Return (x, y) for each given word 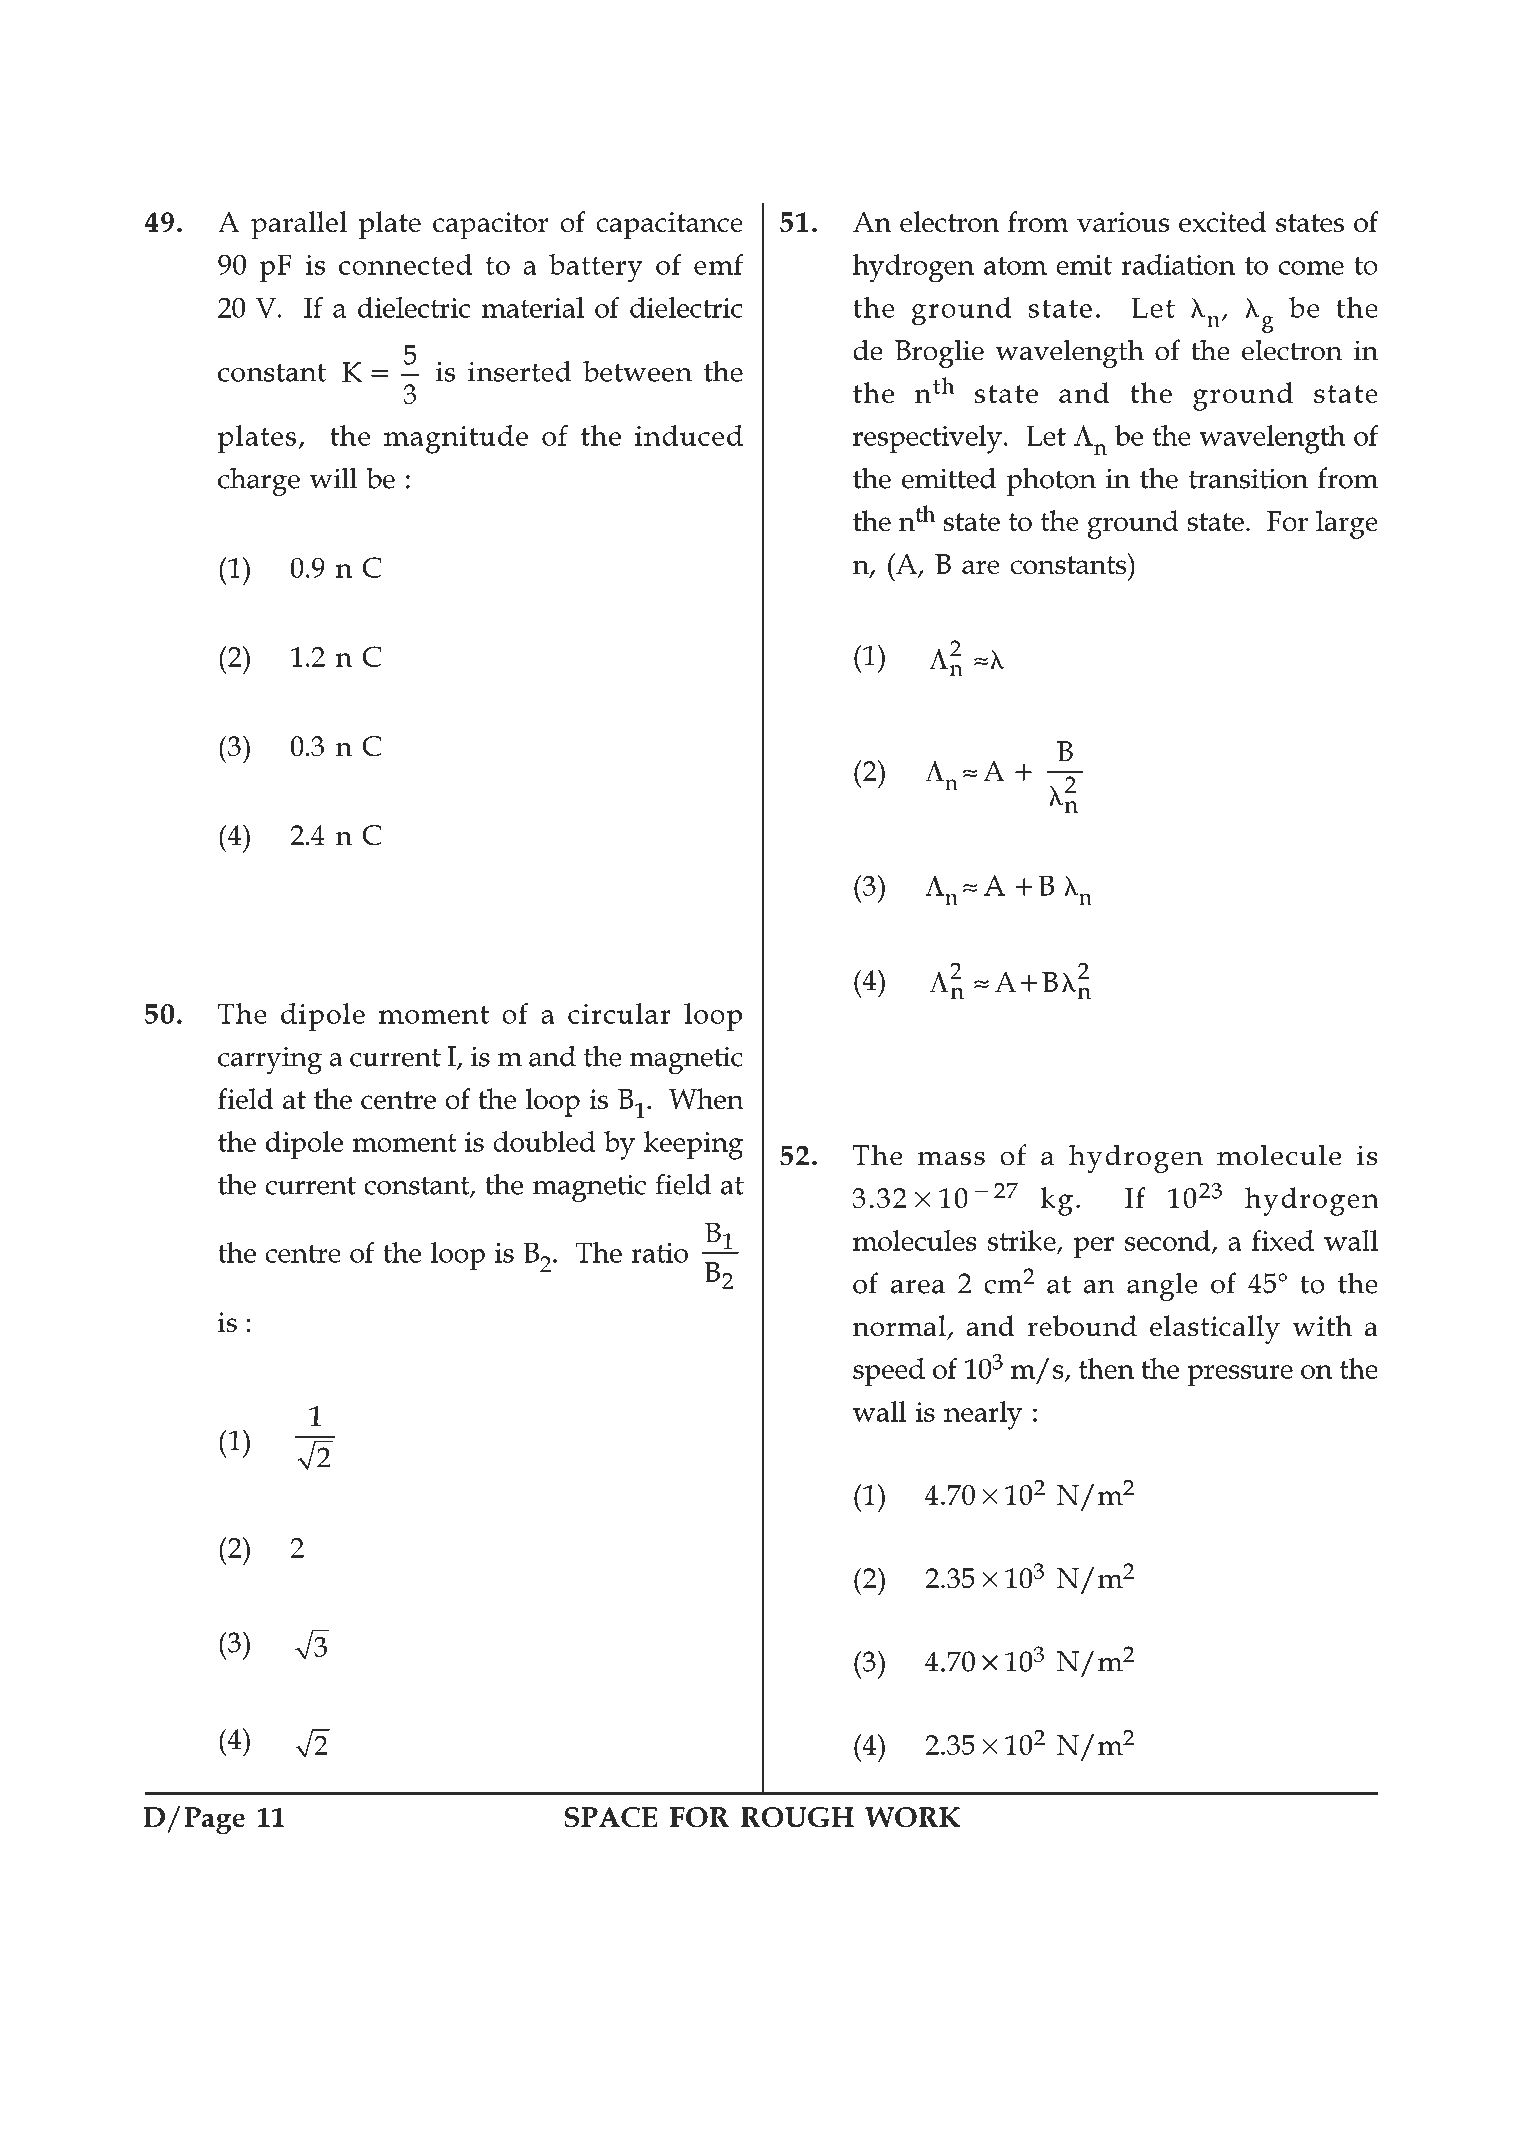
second (1169, 1241)
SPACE (610, 1817)
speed (889, 1372)
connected (405, 264)
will (333, 478)
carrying (270, 1060)
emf (719, 264)
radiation (1178, 264)
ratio (659, 1253)
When (706, 1098)
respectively (927, 439)
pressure (1240, 1376)
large (1347, 524)
